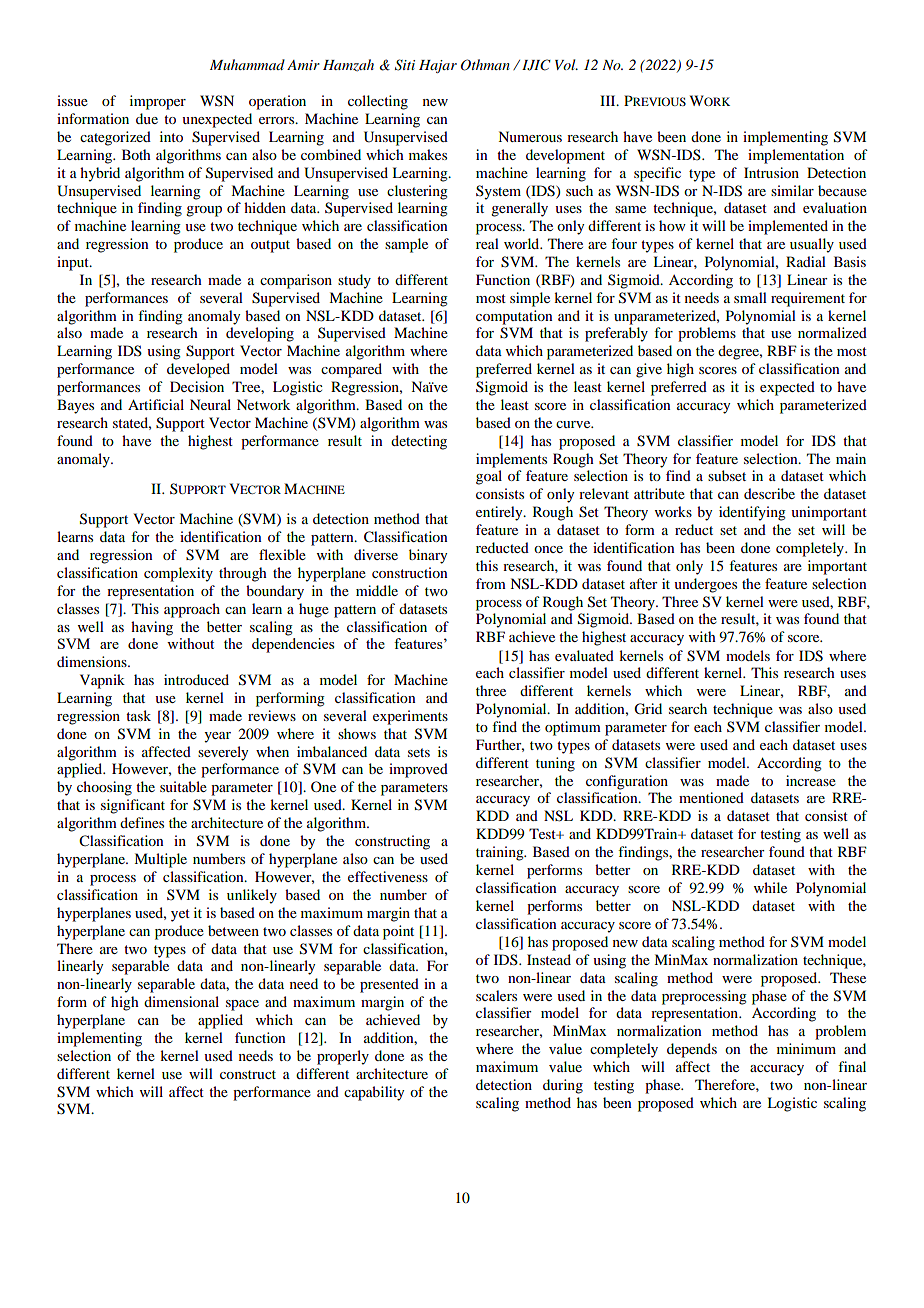  Describe the element at coordinates (491, 583) in the screenshot. I see `from` at that location.
